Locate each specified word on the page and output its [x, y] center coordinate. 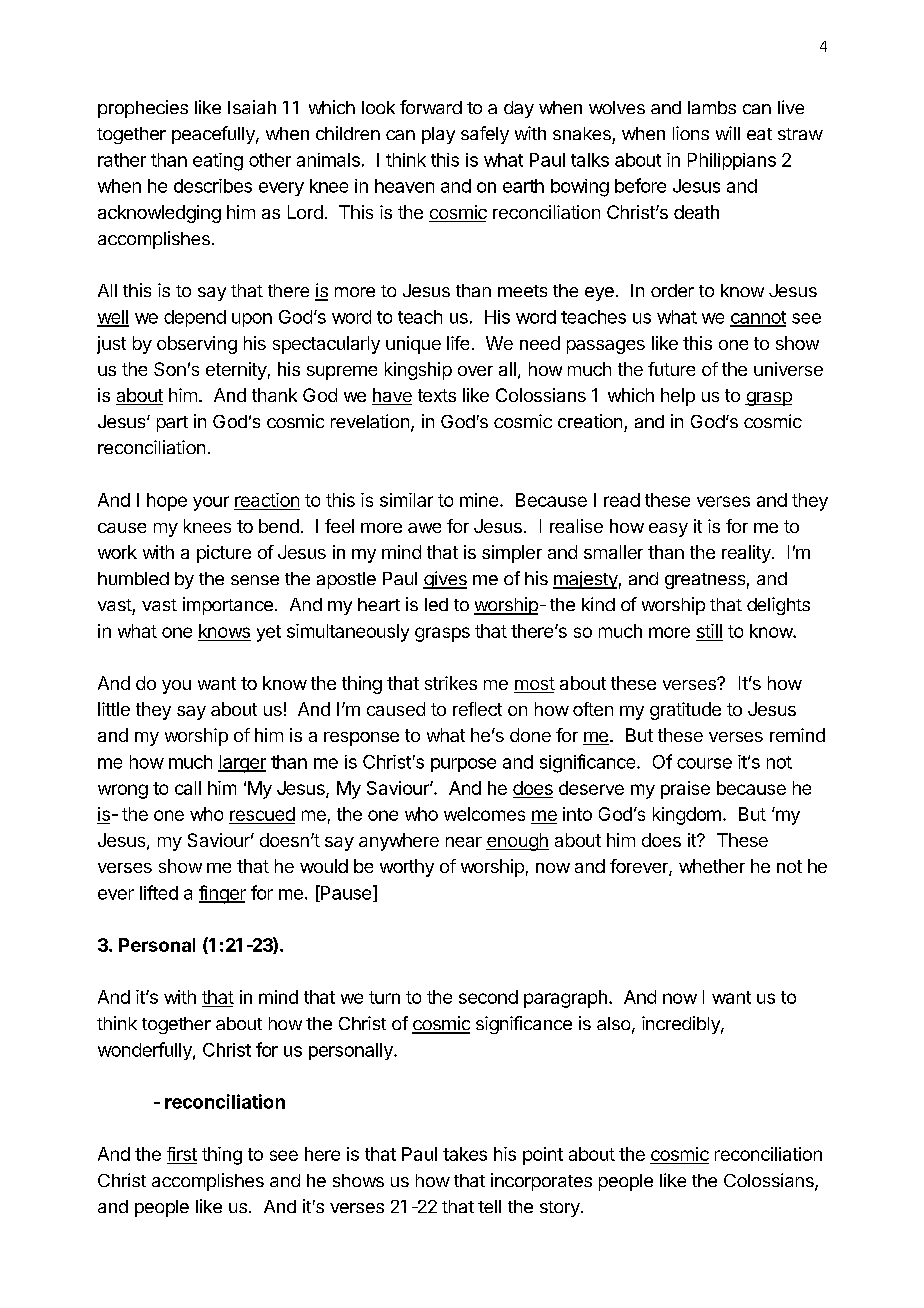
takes [465, 1154]
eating [218, 162]
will [728, 133]
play [438, 135]
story [561, 1209]
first [182, 1155]
